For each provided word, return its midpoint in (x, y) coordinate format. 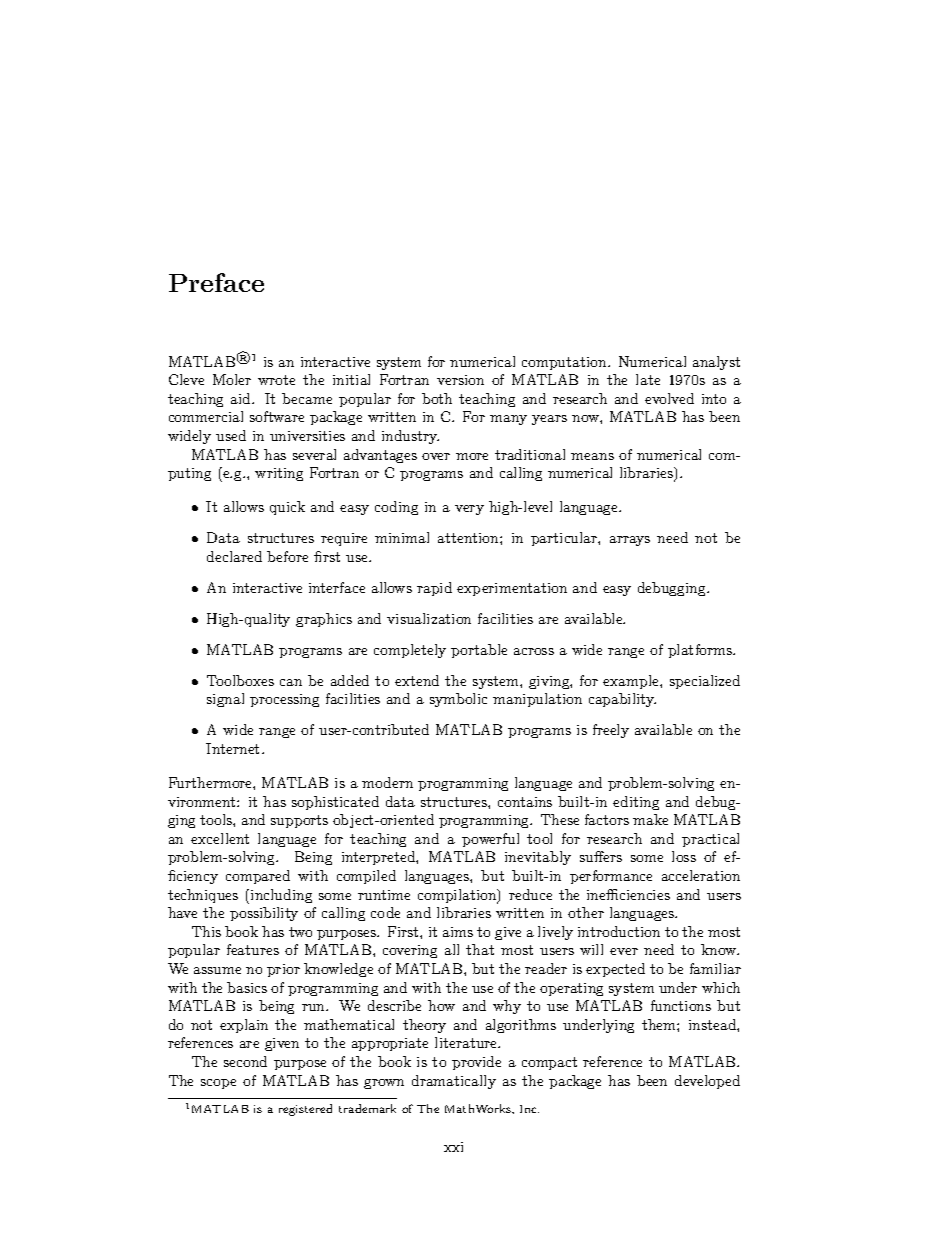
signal (225, 700)
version (460, 380)
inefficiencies (628, 894)
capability (622, 700)
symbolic (458, 700)
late (648, 379)
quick (287, 508)
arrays (630, 541)
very (469, 510)
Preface (216, 282)
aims (458, 932)
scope (218, 1084)
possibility (264, 914)
